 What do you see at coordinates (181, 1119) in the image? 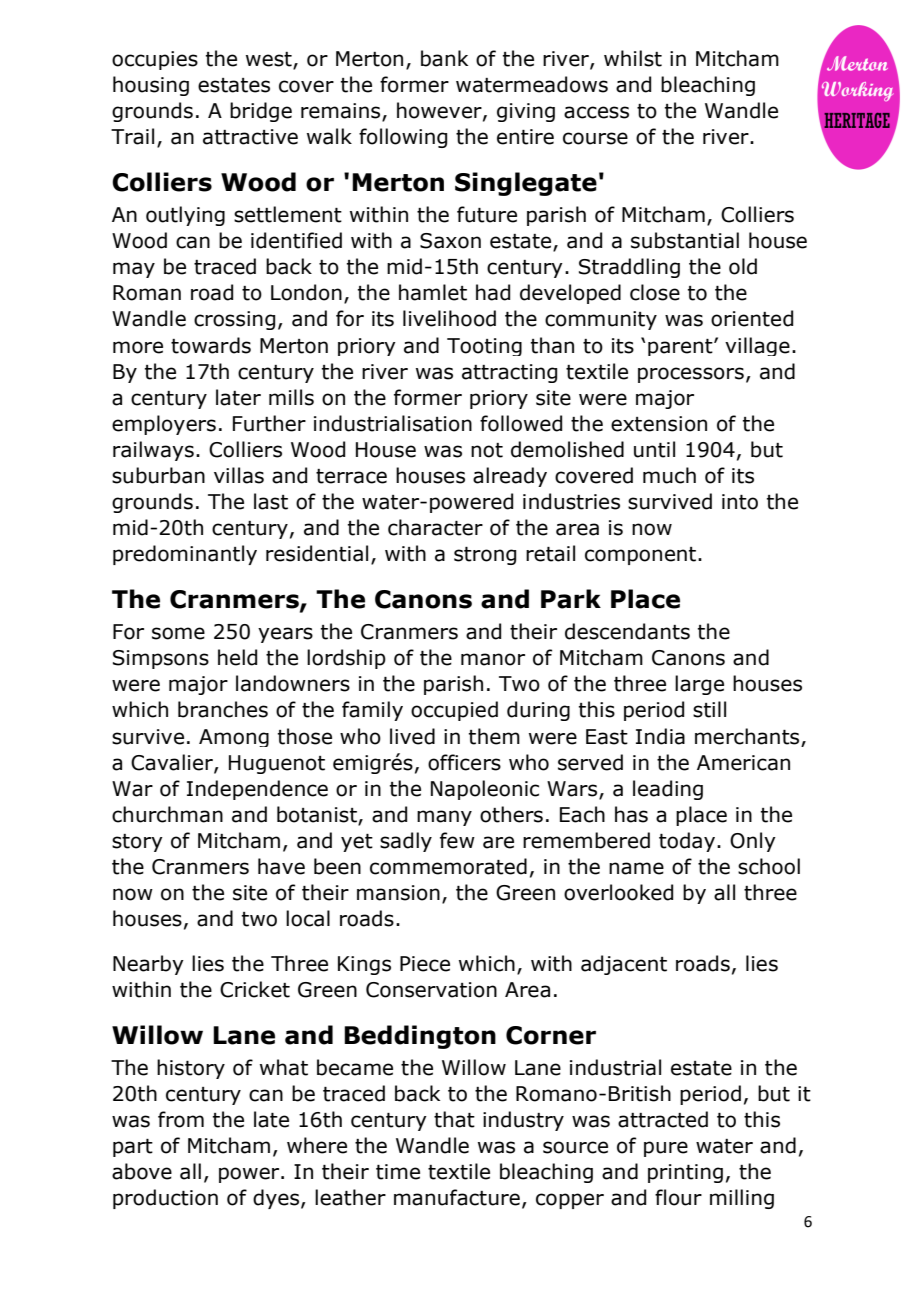
I see `from` at bounding box center [181, 1119].
